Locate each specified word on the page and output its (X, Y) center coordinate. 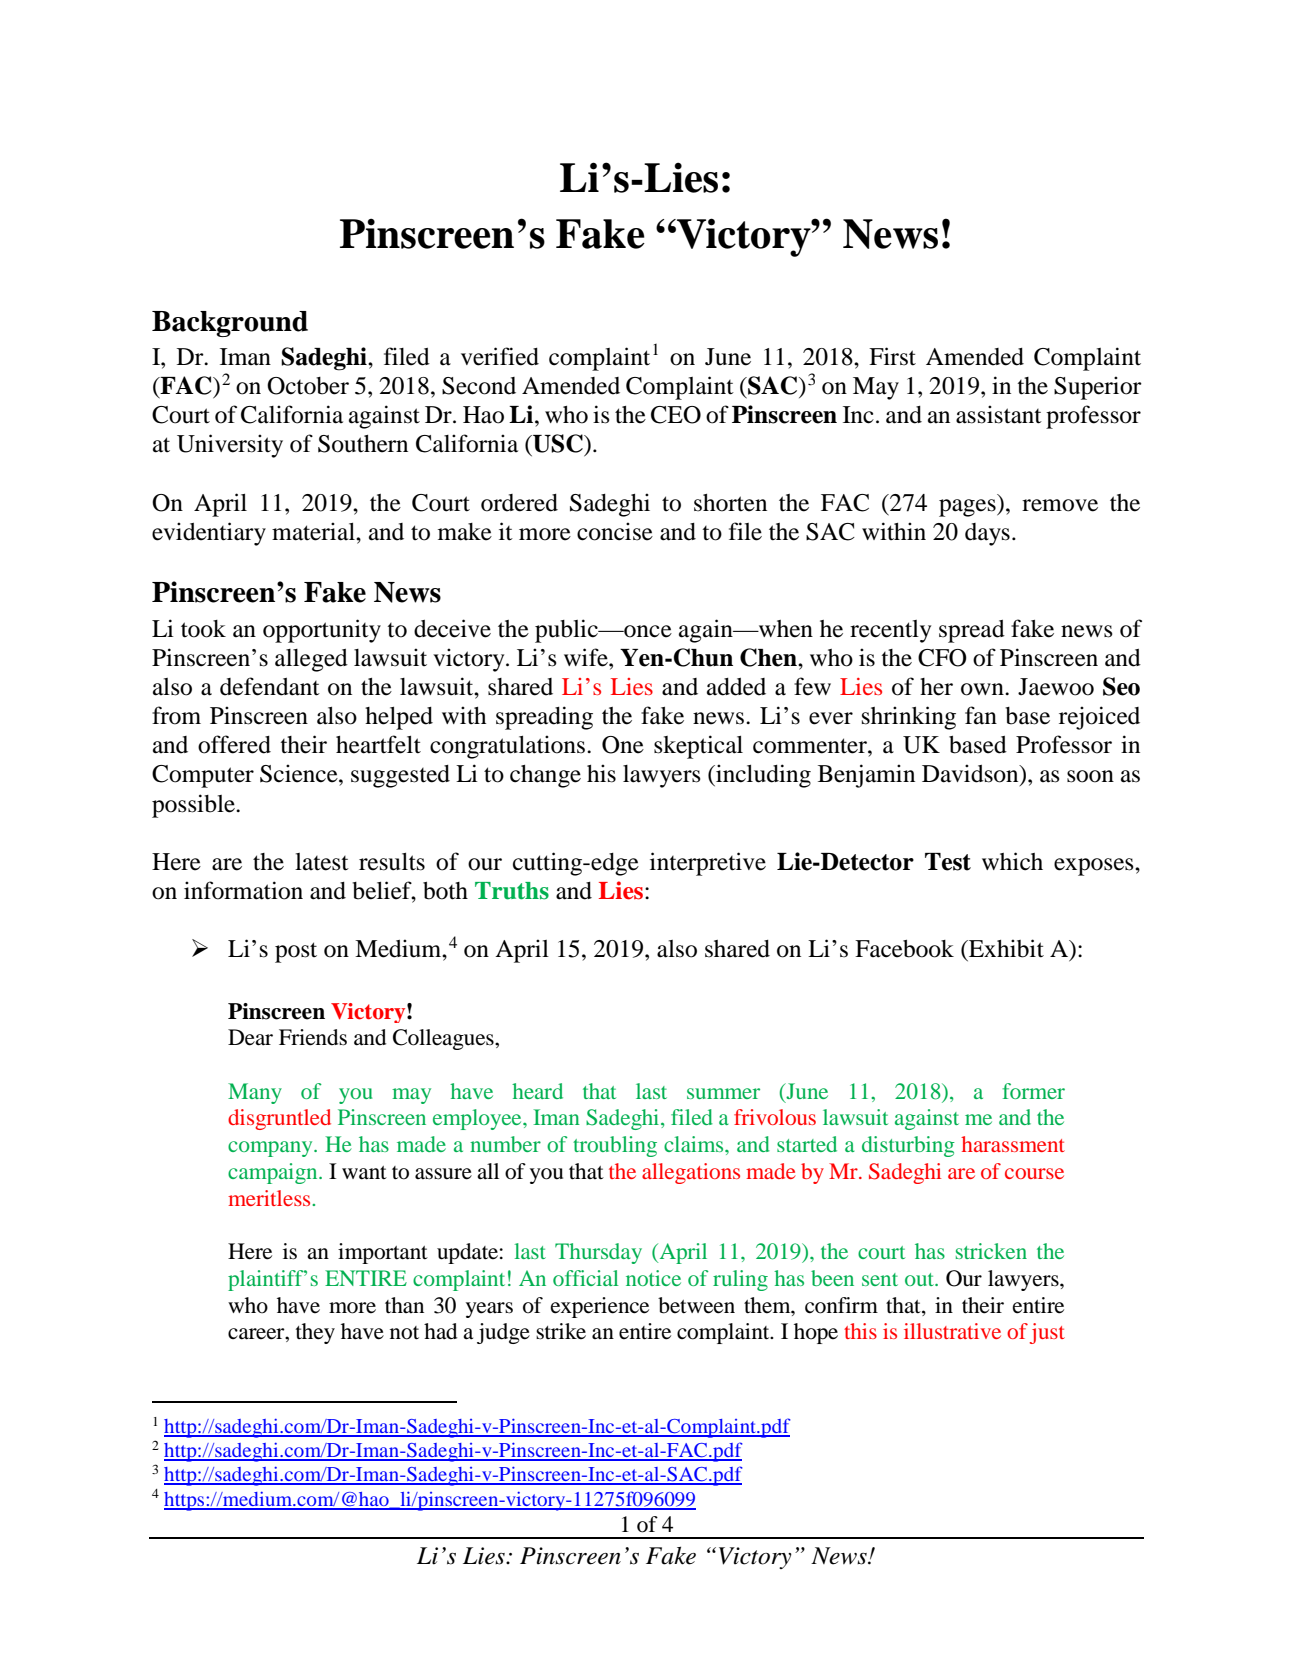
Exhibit (1005, 948)
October (308, 386)
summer (723, 1093)
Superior (1098, 388)
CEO (676, 415)
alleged (311, 660)
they (315, 1333)
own (983, 689)
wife (587, 657)
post (296, 952)
